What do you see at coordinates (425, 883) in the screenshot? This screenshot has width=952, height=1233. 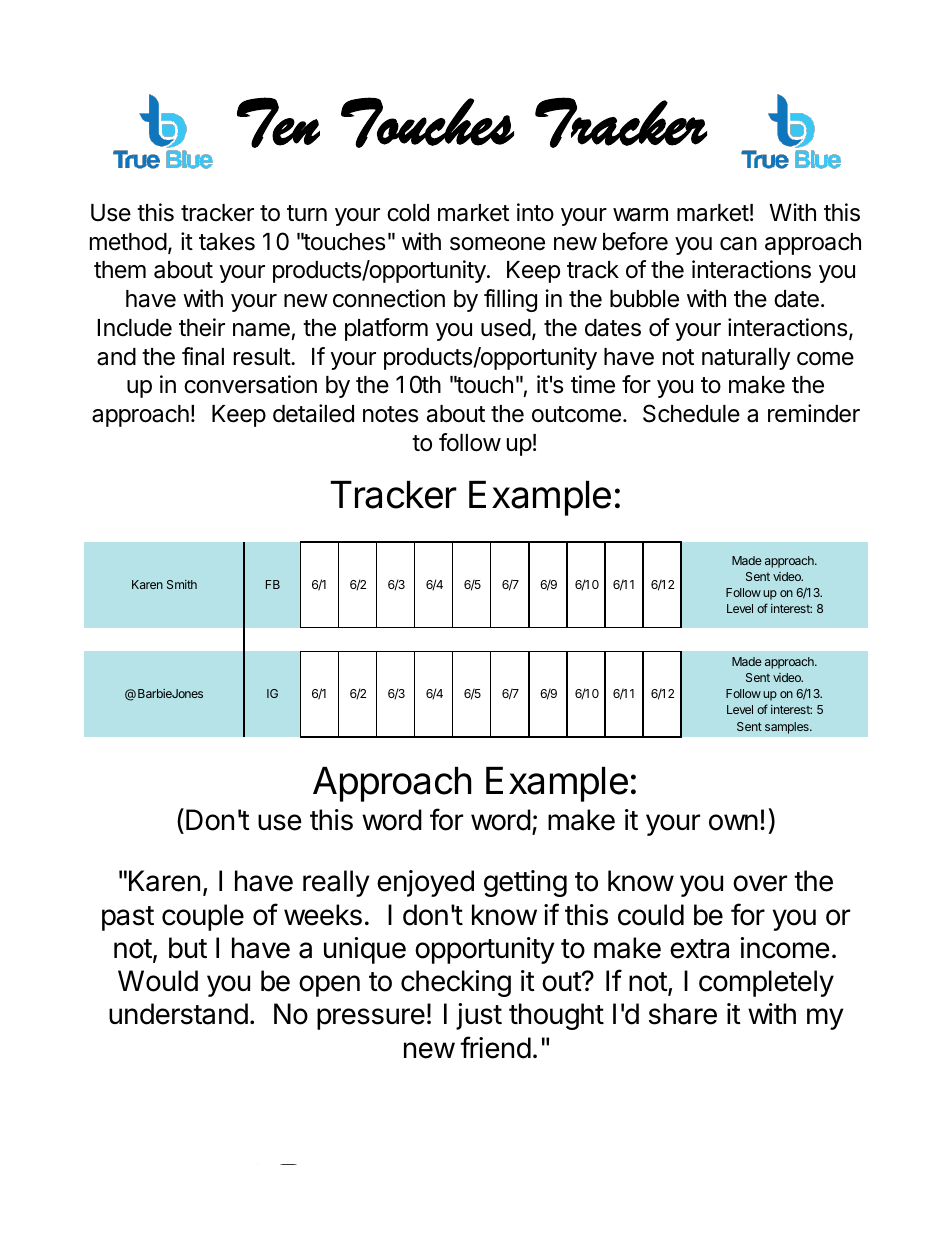 I see `enjoyed` at bounding box center [425, 883].
